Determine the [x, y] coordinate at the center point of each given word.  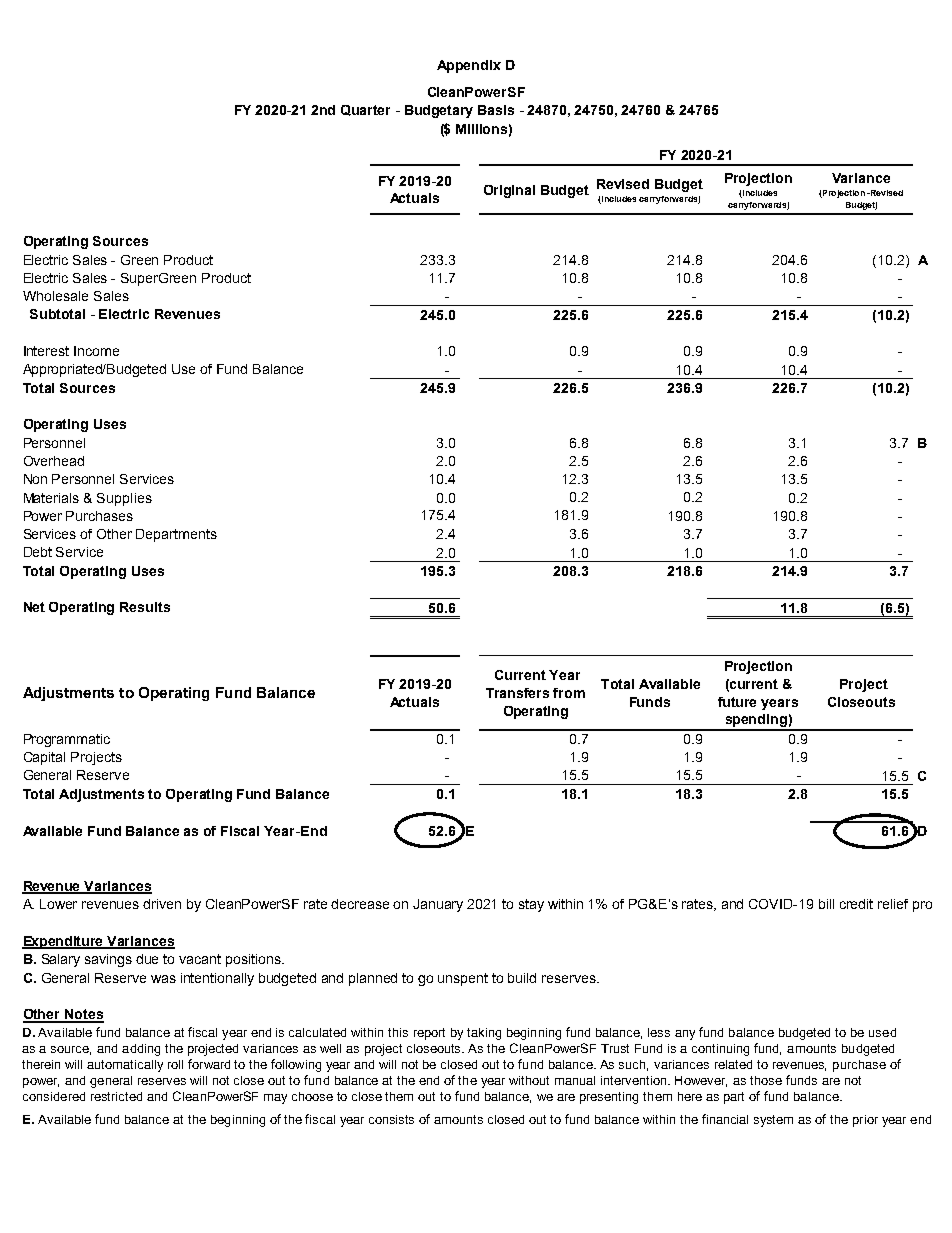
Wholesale [55, 296]
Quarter [365, 110]
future [737, 702]
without [529, 1080]
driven [162, 904]
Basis [496, 110]
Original [509, 191]
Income [96, 351]
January [438, 905]
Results [145, 607]
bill [826, 904]
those [766, 1080]
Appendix [469, 66]
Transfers [517, 693]
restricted [116, 1096]
